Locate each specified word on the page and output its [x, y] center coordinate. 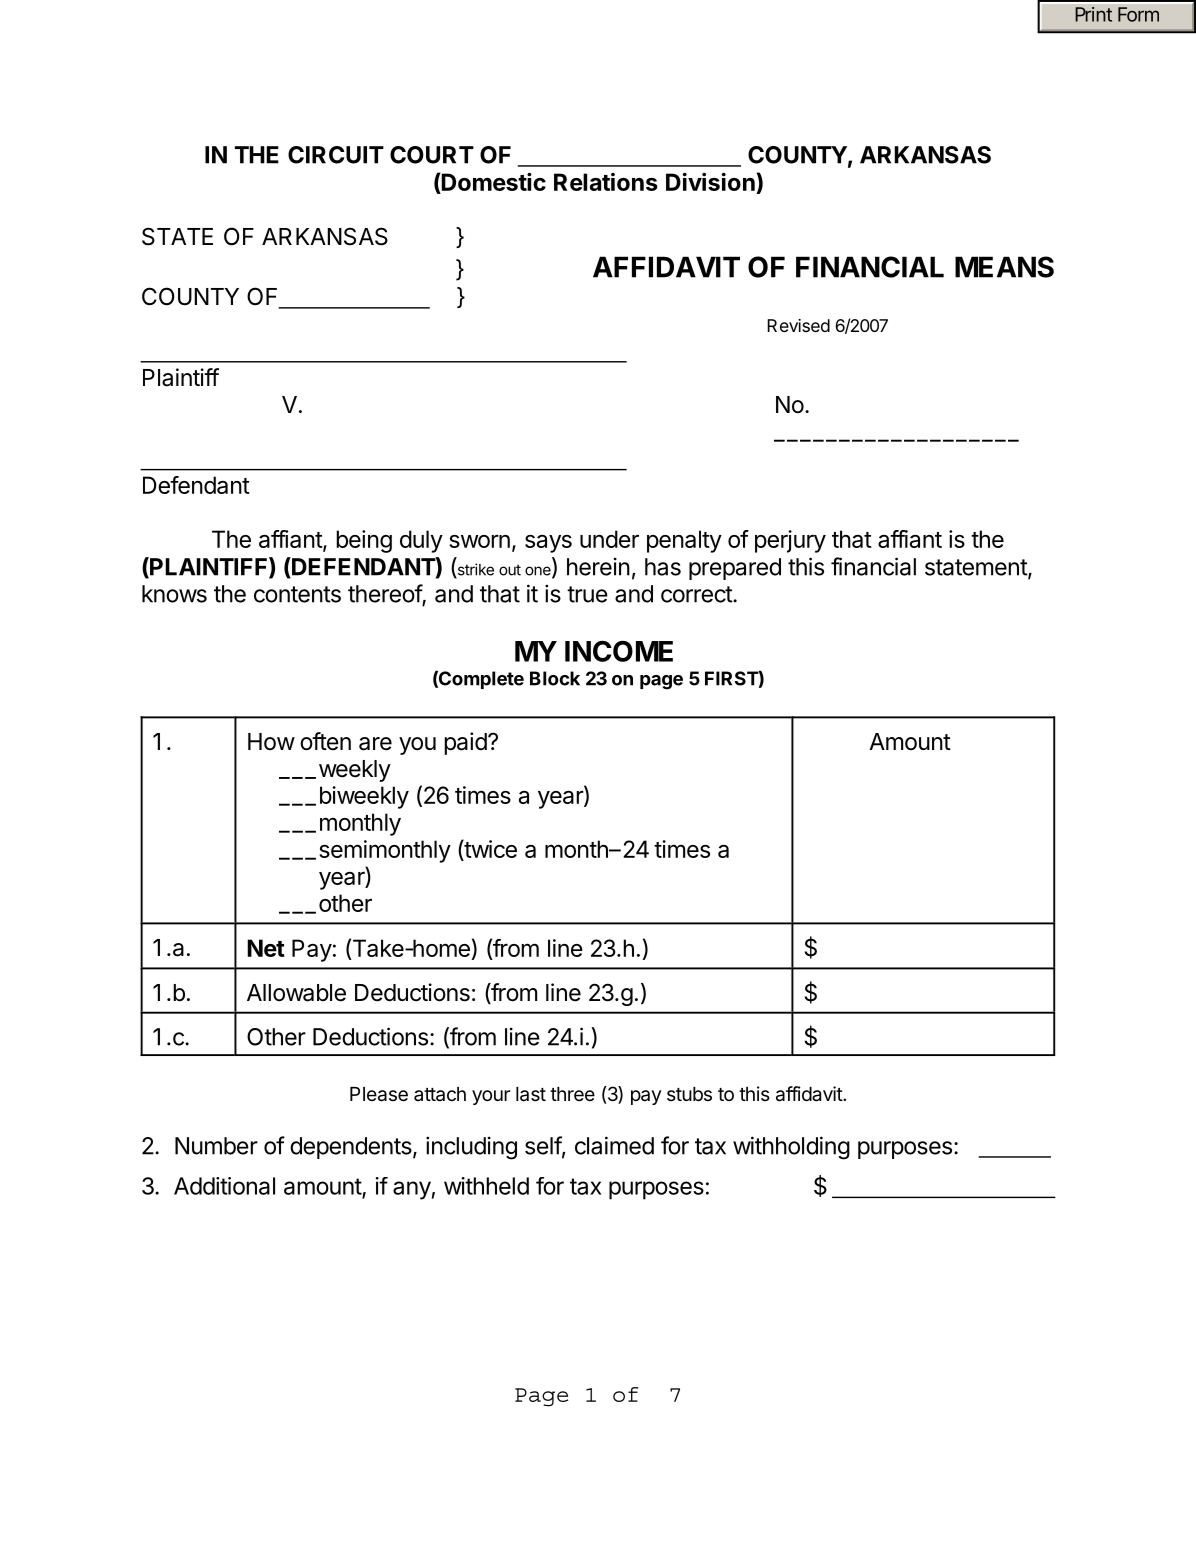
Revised [798, 325]
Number [216, 1146]
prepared [735, 569]
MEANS [1004, 267]
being [364, 541]
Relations [606, 182]
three [572, 1094]
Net [266, 948]
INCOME [619, 651]
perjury [790, 541]
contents [297, 594]
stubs [689, 1094]
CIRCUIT [336, 155]
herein [598, 566]
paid [465, 743]
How [271, 741]
